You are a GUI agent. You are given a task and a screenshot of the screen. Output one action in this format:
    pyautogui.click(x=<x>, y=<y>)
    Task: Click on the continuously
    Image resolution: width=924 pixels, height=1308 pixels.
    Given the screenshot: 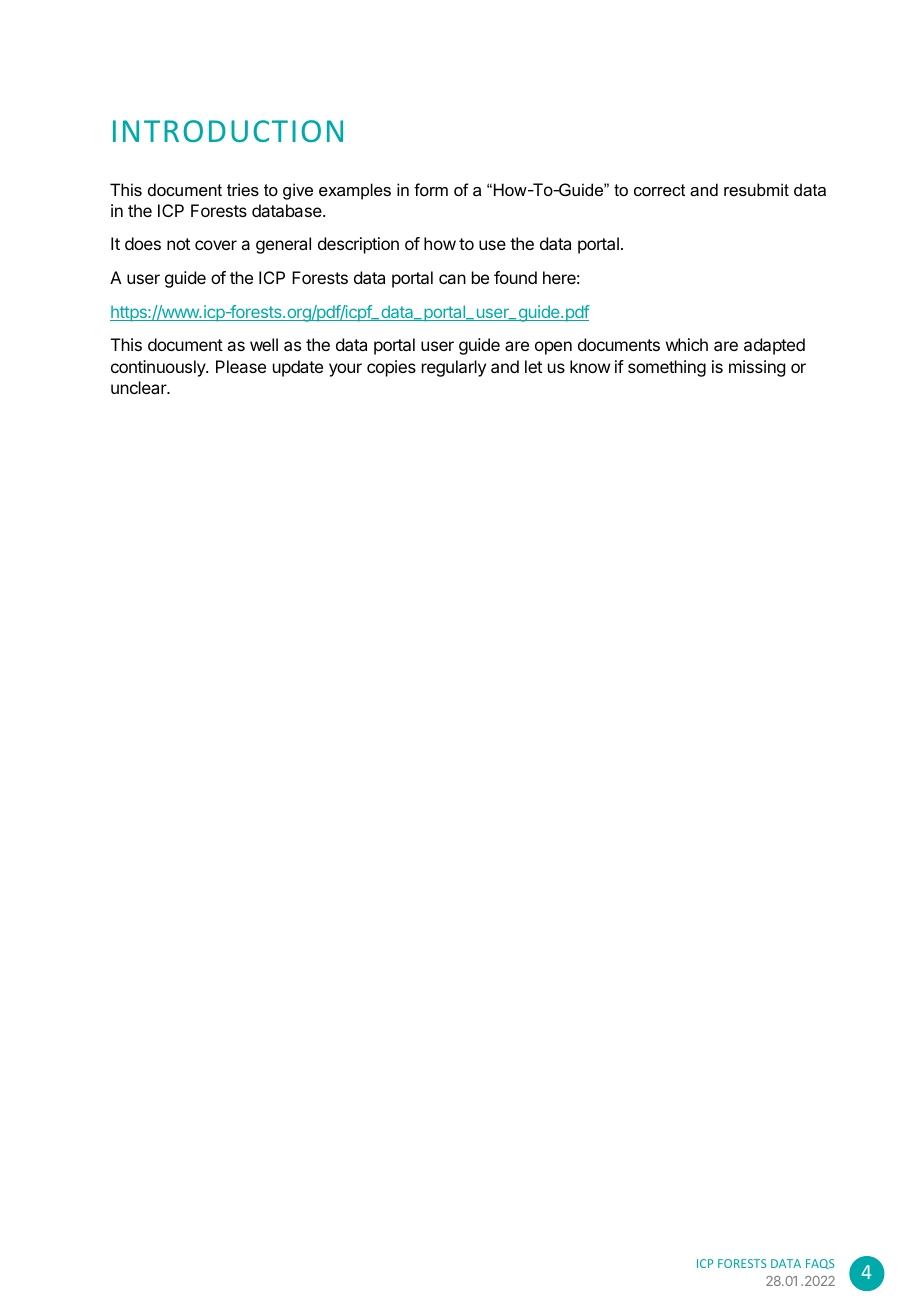 What is the action you would take?
    pyautogui.click(x=159, y=368)
